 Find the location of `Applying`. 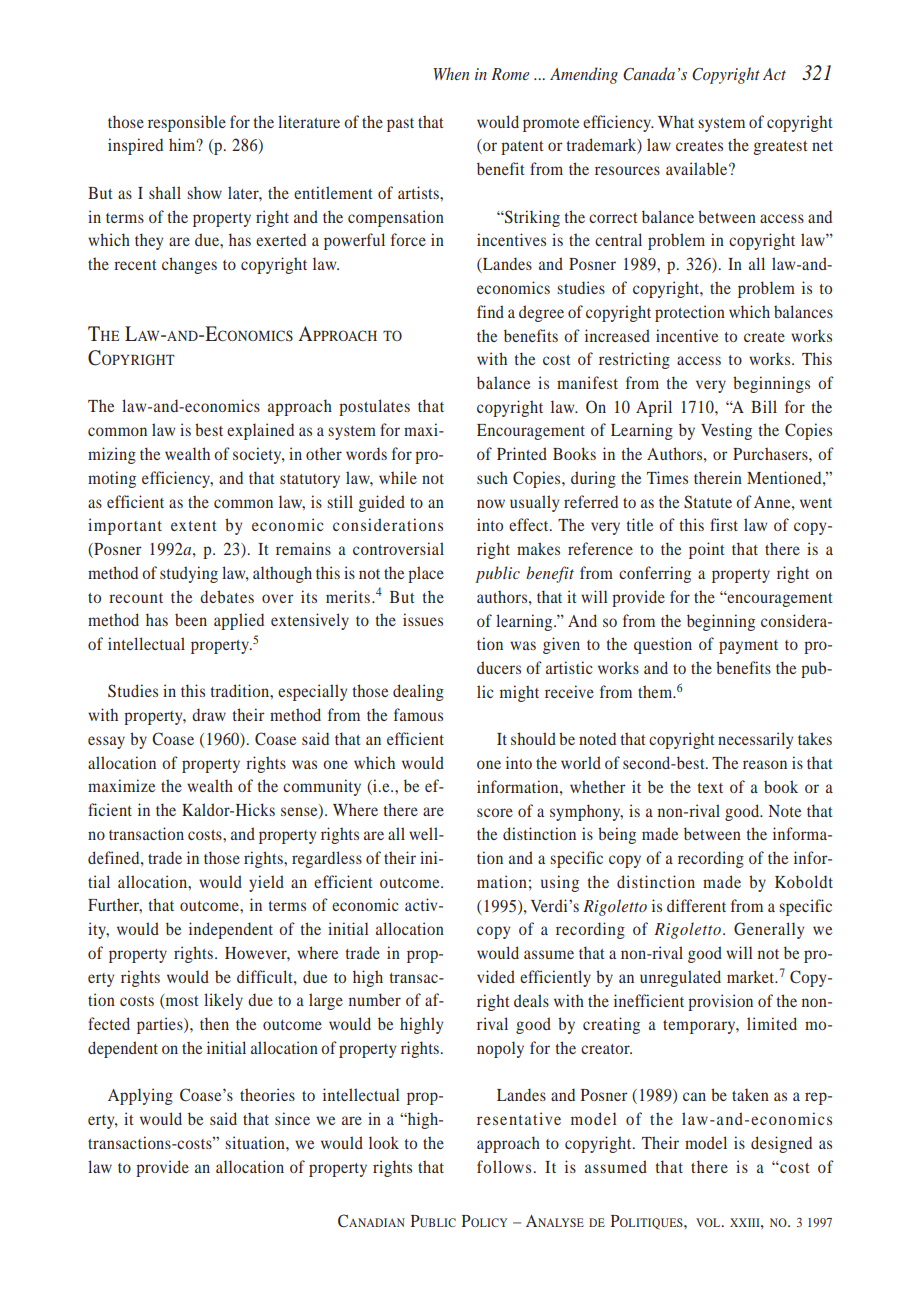

Applying is located at coordinates (140, 1096).
